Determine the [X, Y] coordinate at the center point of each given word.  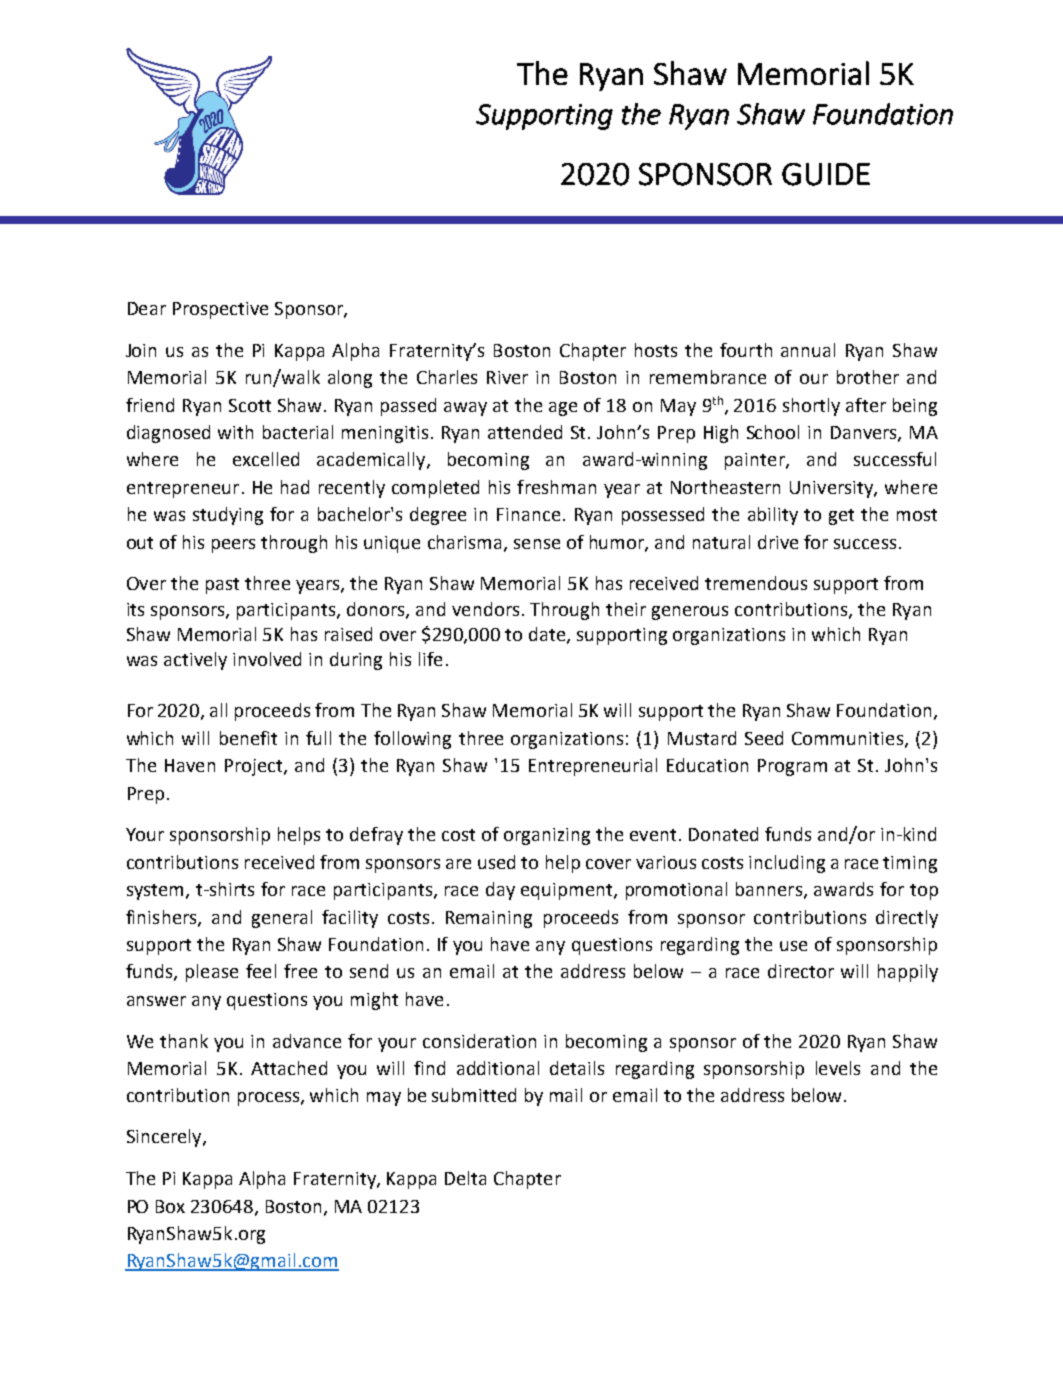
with [235, 432]
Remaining [489, 919]
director [801, 971]
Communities [847, 738]
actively [195, 661]
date [548, 635]
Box [170, 1206]
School [773, 432]
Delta [465, 1178]
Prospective [220, 310]
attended [525, 432]
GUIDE [826, 174]
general [282, 919]
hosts [656, 350]
